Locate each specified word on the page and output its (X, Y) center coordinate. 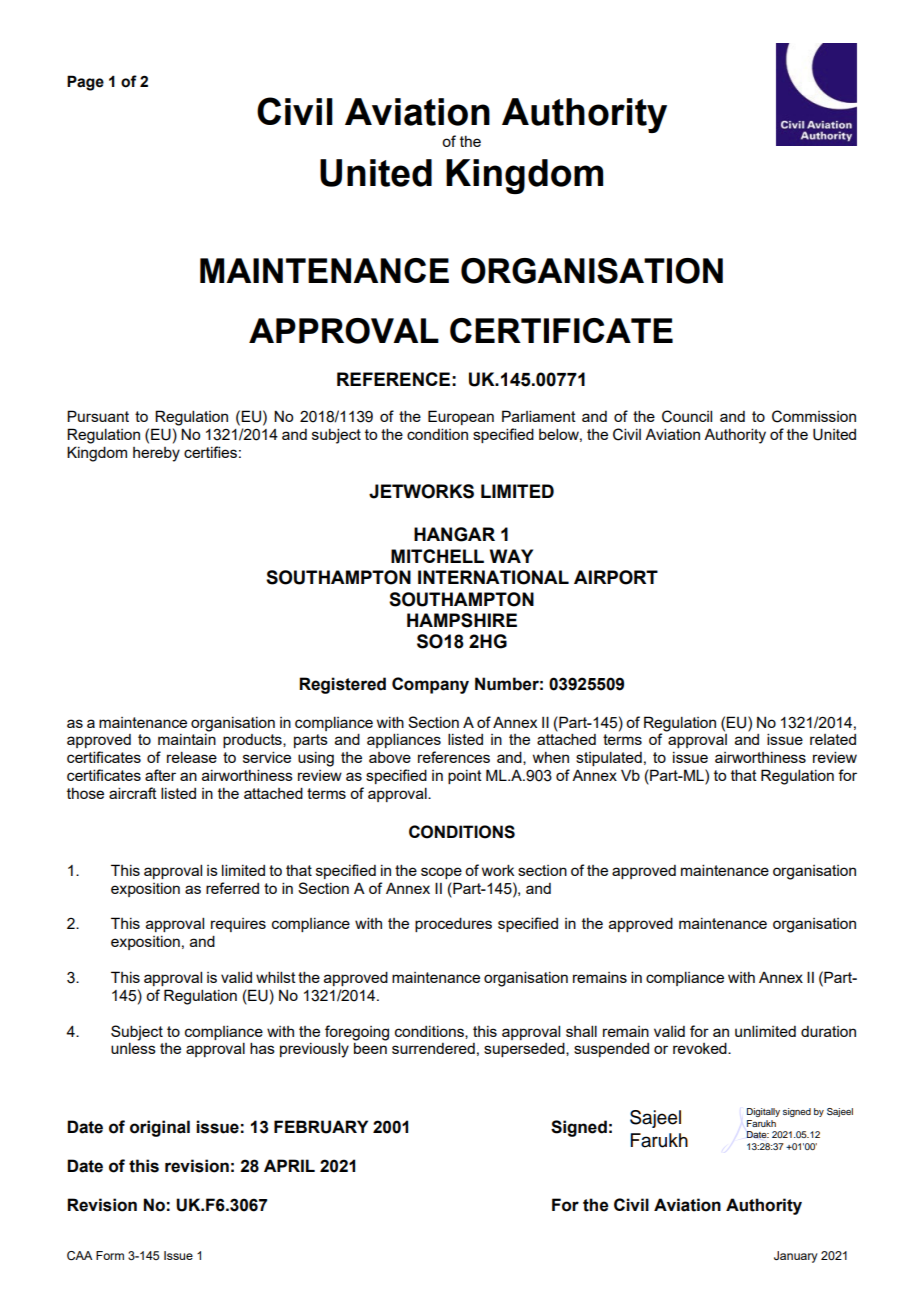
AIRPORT (616, 577)
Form (110, 1255)
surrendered (433, 1048)
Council (687, 416)
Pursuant (98, 416)
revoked (701, 1048)
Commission (814, 416)
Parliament (539, 416)
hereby (156, 454)
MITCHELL (437, 556)
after (160, 775)
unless (133, 1048)
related (833, 739)
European (461, 417)
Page (85, 83)
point (465, 777)
